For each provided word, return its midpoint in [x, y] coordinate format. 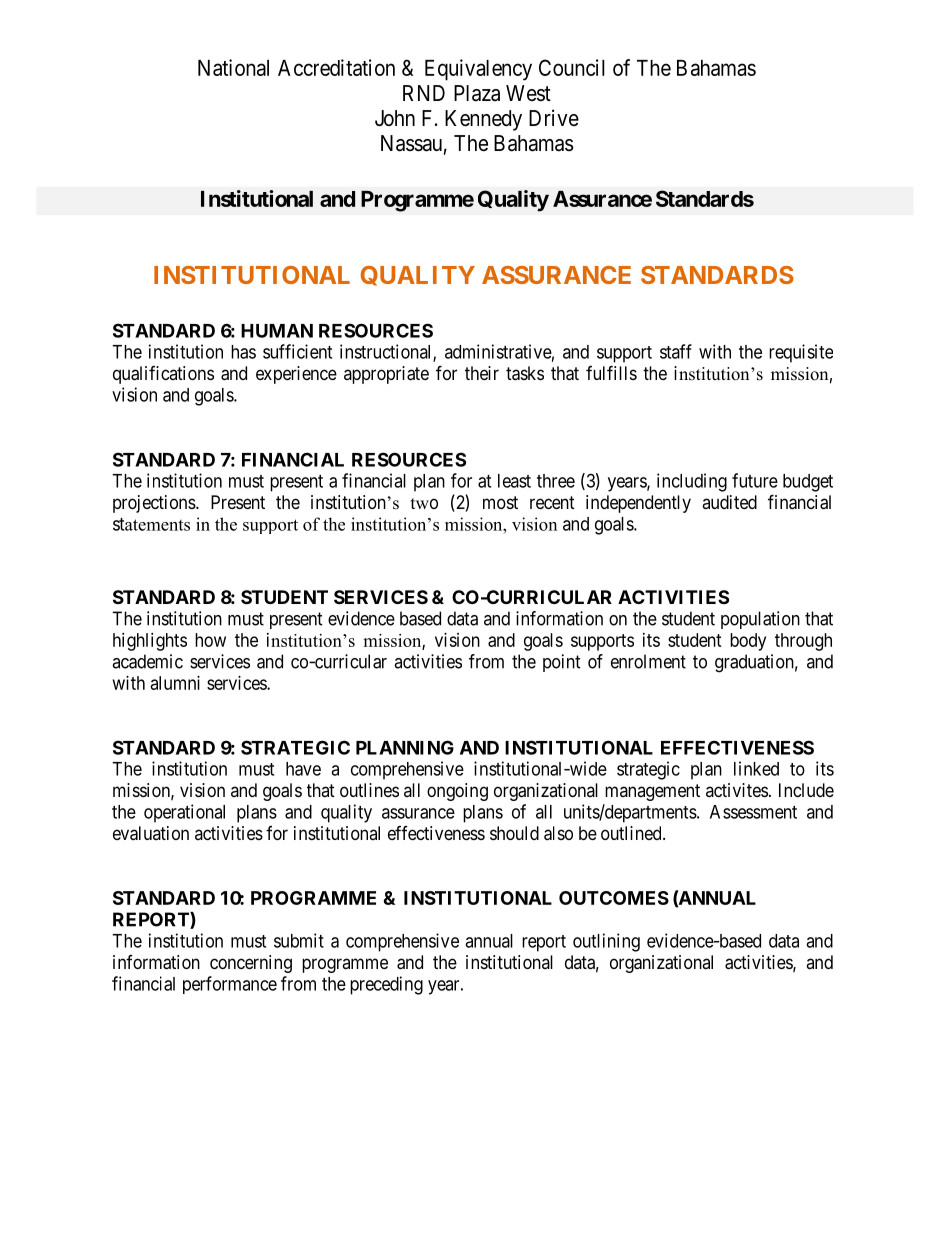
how [210, 640]
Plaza [477, 93]
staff [676, 351]
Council [572, 67]
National [233, 67]
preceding [386, 985]
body [748, 642]
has [243, 352]
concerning [251, 964]
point [562, 663]
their [482, 373]
